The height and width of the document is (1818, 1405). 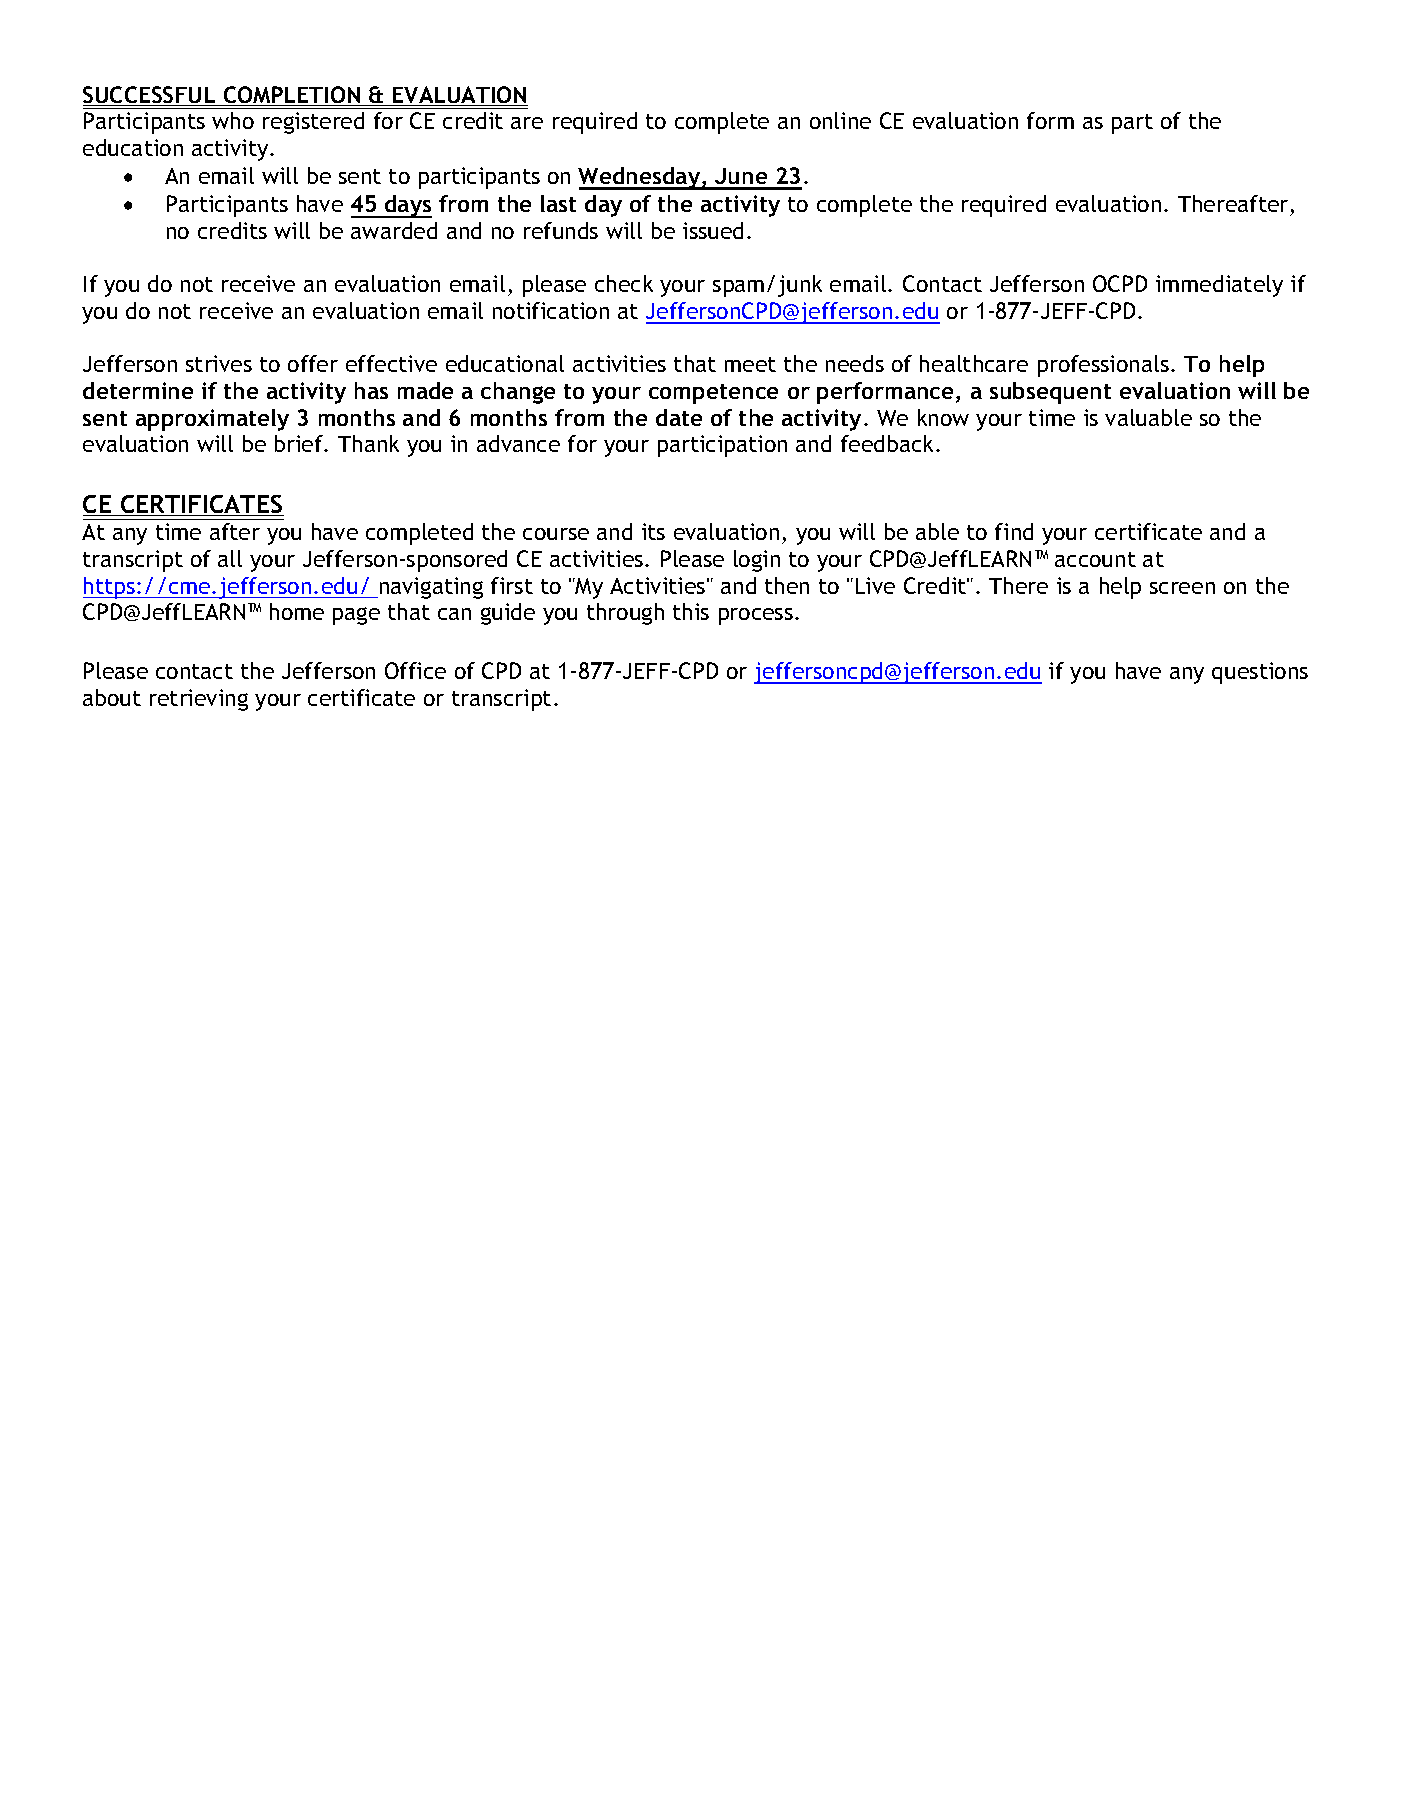 What do you see at coordinates (840, 120) in the document?
I see `online` at bounding box center [840, 120].
